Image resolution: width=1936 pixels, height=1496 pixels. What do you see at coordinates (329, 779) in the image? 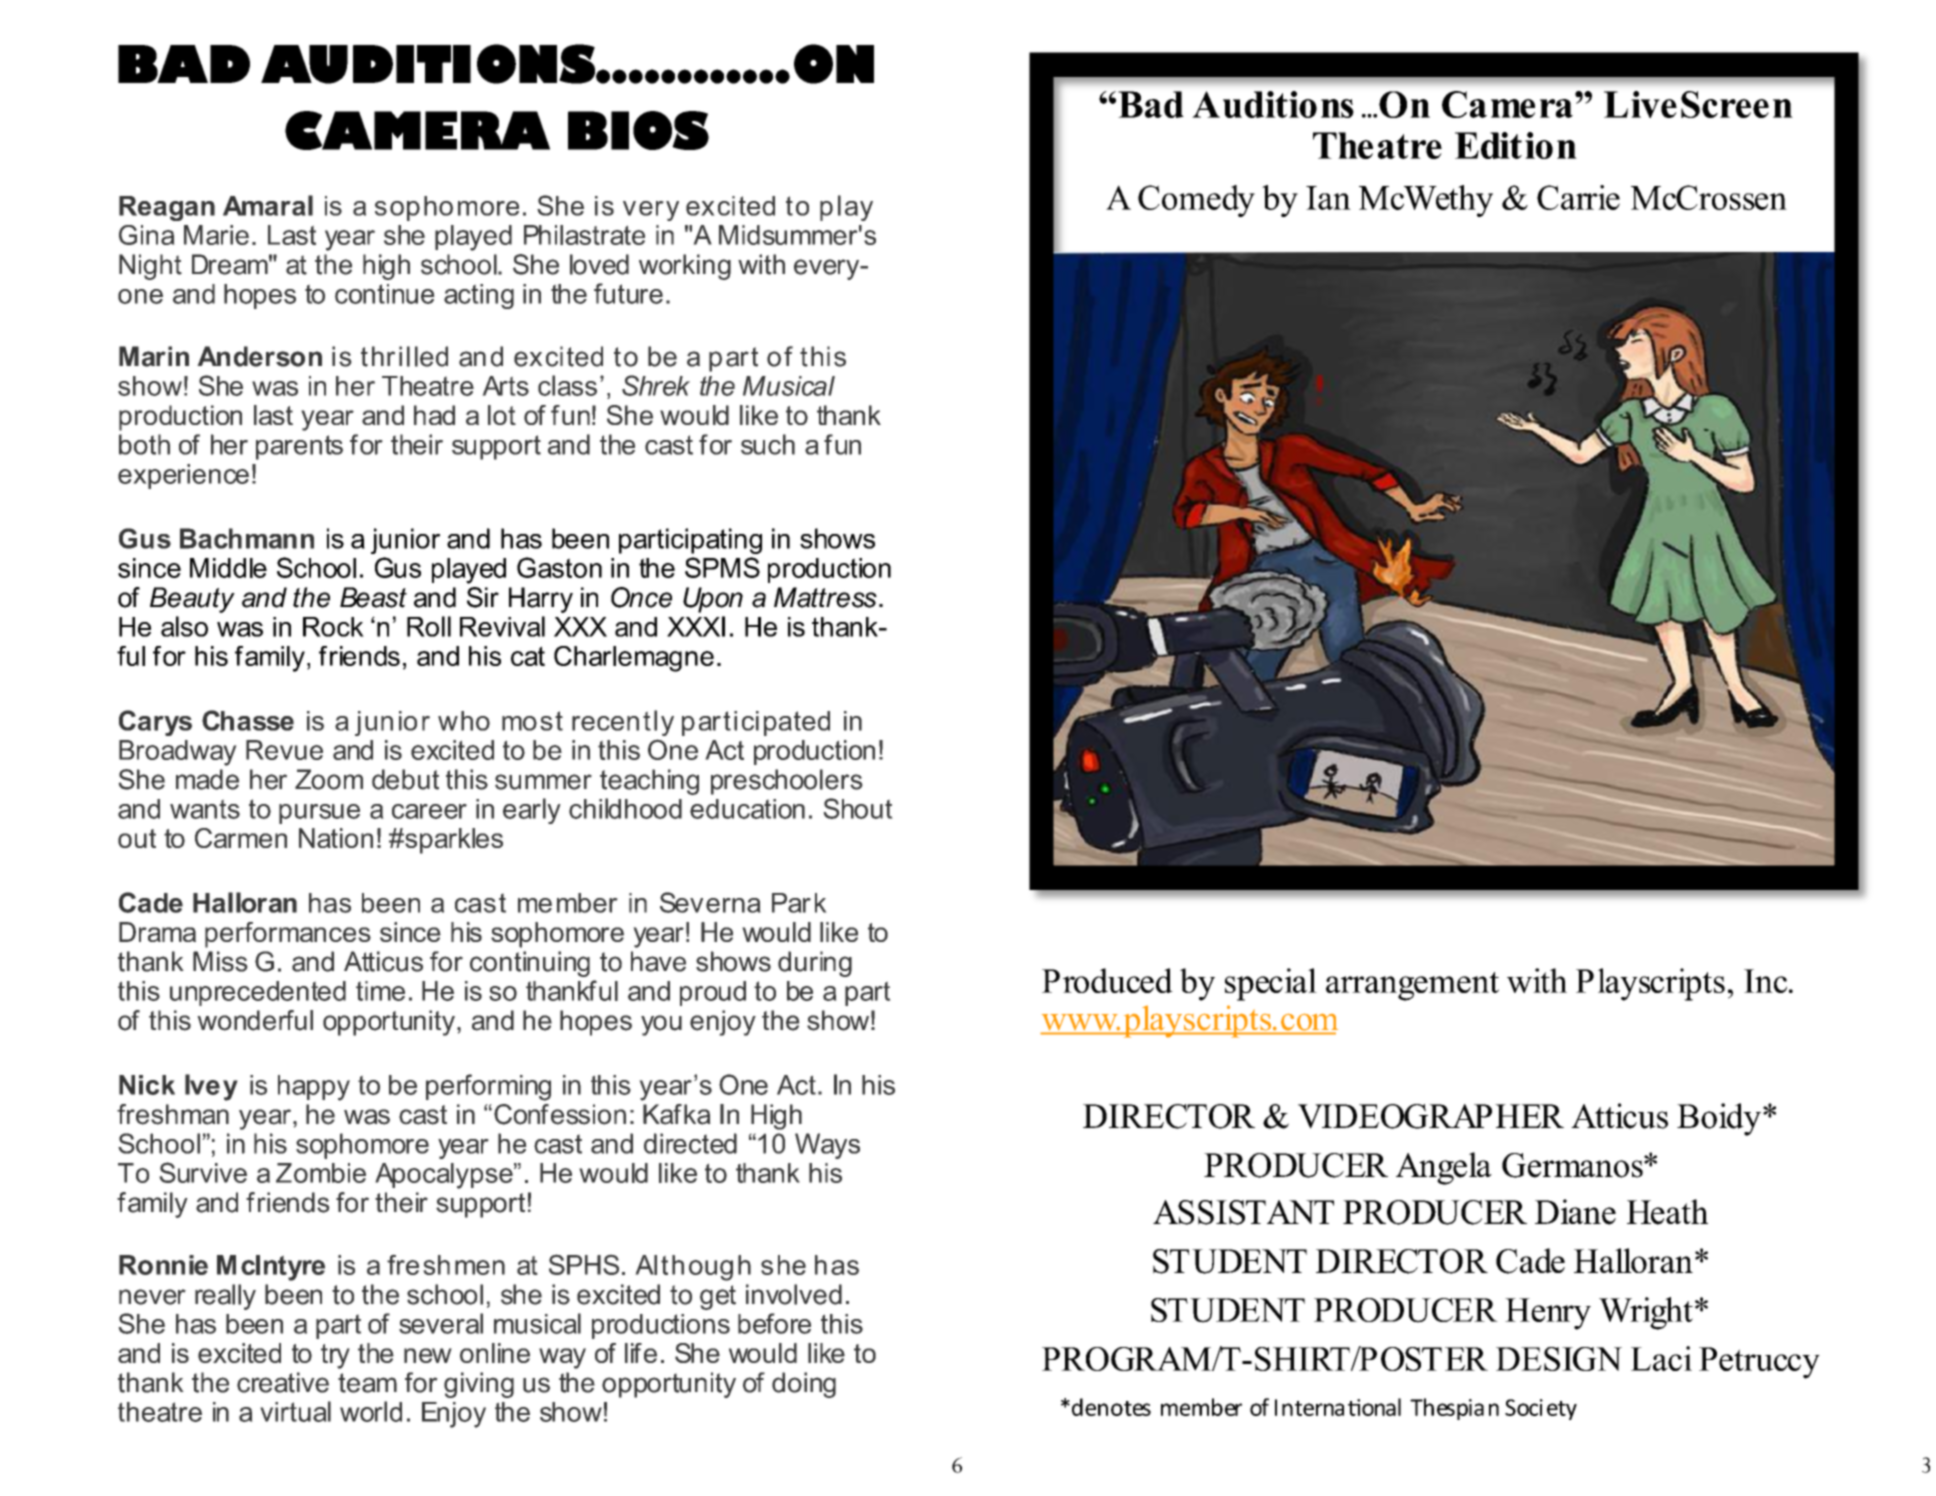
I see `Zoom` at bounding box center [329, 779].
